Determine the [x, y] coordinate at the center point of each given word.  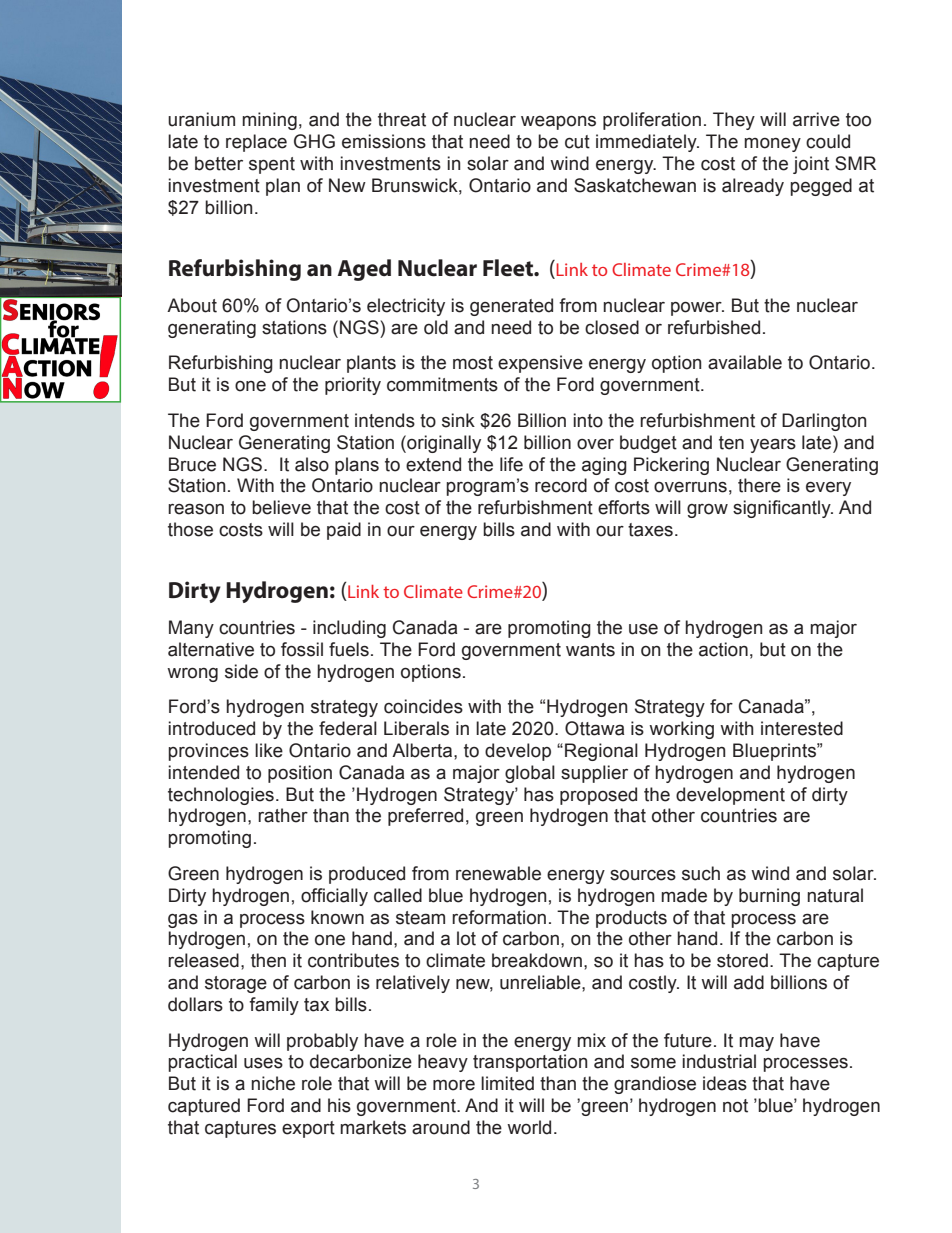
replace [256, 143]
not [735, 1106]
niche [273, 1083]
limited [507, 1083]
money [772, 145]
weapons [558, 122]
